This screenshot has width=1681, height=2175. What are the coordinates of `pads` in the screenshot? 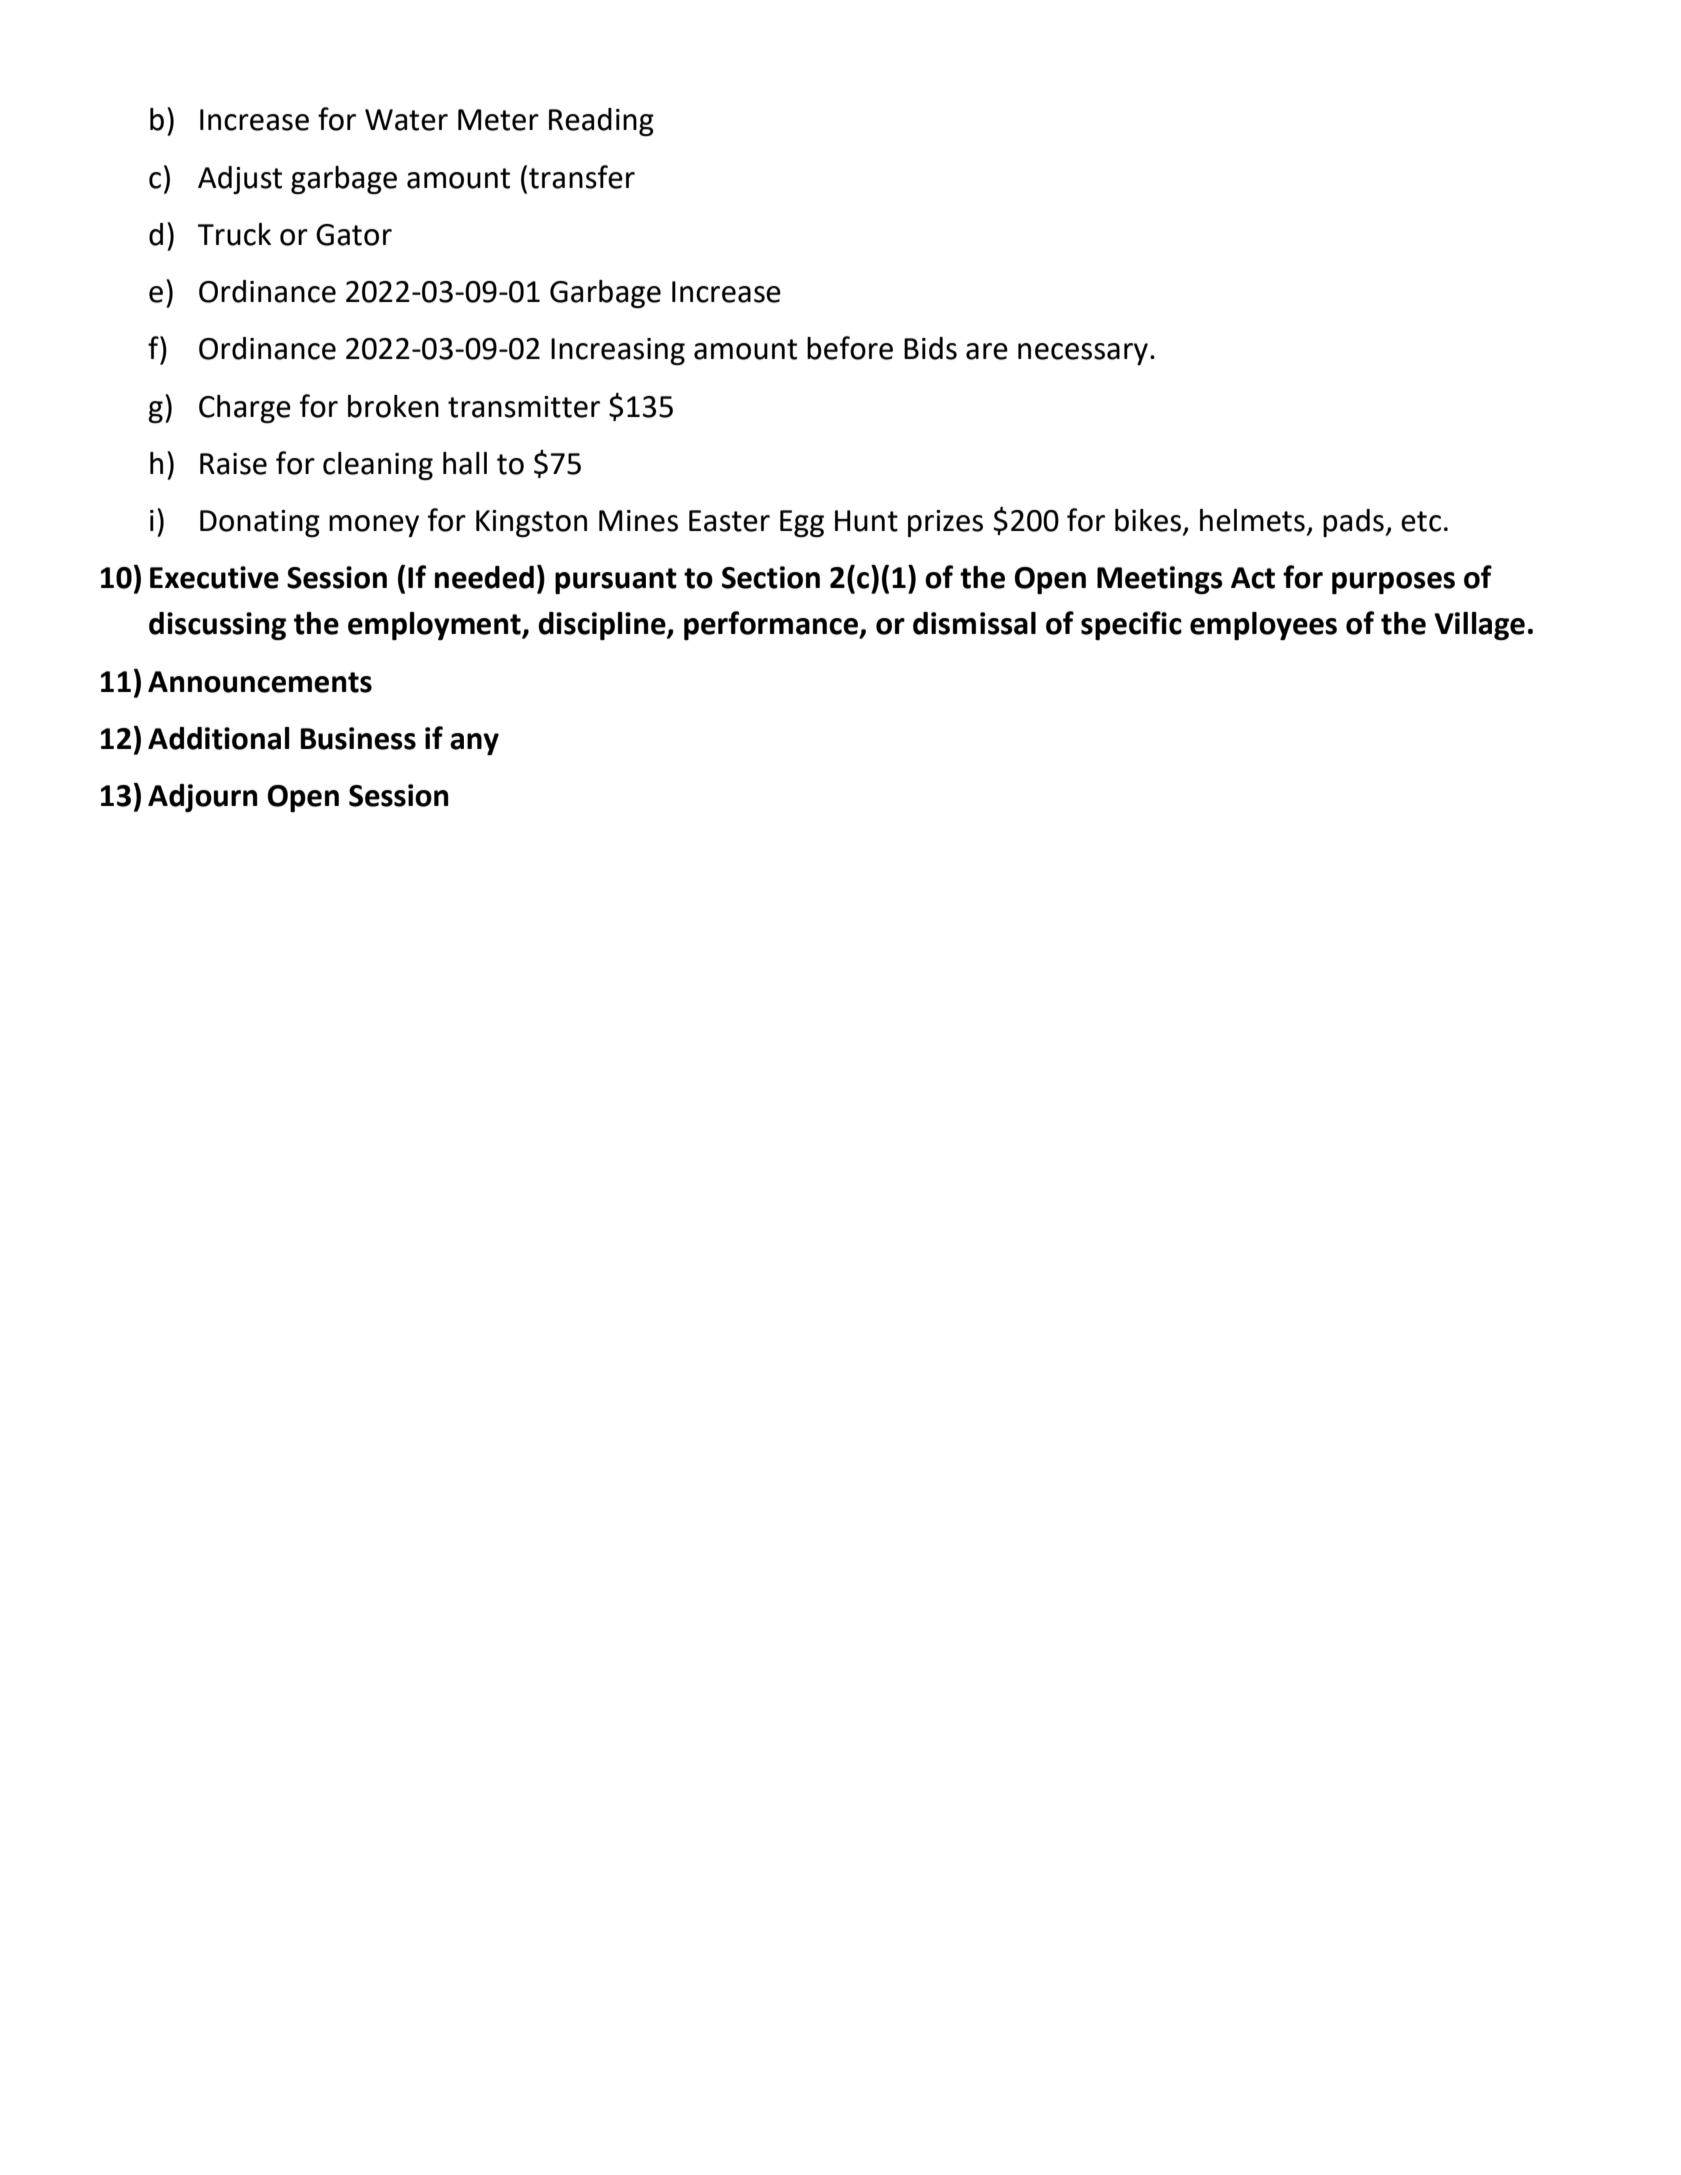 It's located at (1354, 523).
